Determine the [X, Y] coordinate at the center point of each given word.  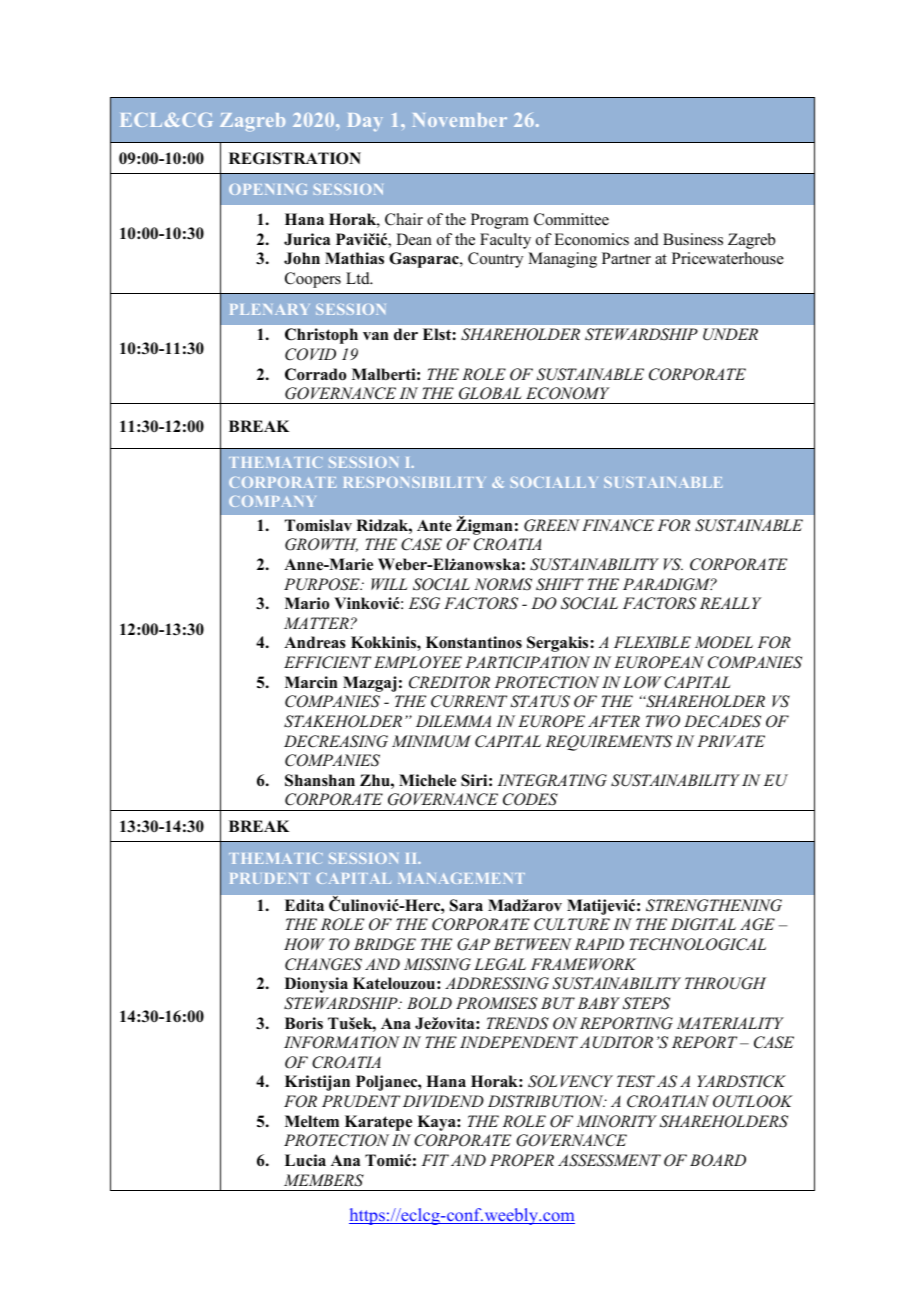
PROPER [522, 1160]
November [460, 120]
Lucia [305, 1160]
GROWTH [321, 545]
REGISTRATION [295, 158]
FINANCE [618, 525]
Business [693, 239]
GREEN [552, 525]
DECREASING [336, 741]
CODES [530, 799]
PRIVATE [731, 741]
